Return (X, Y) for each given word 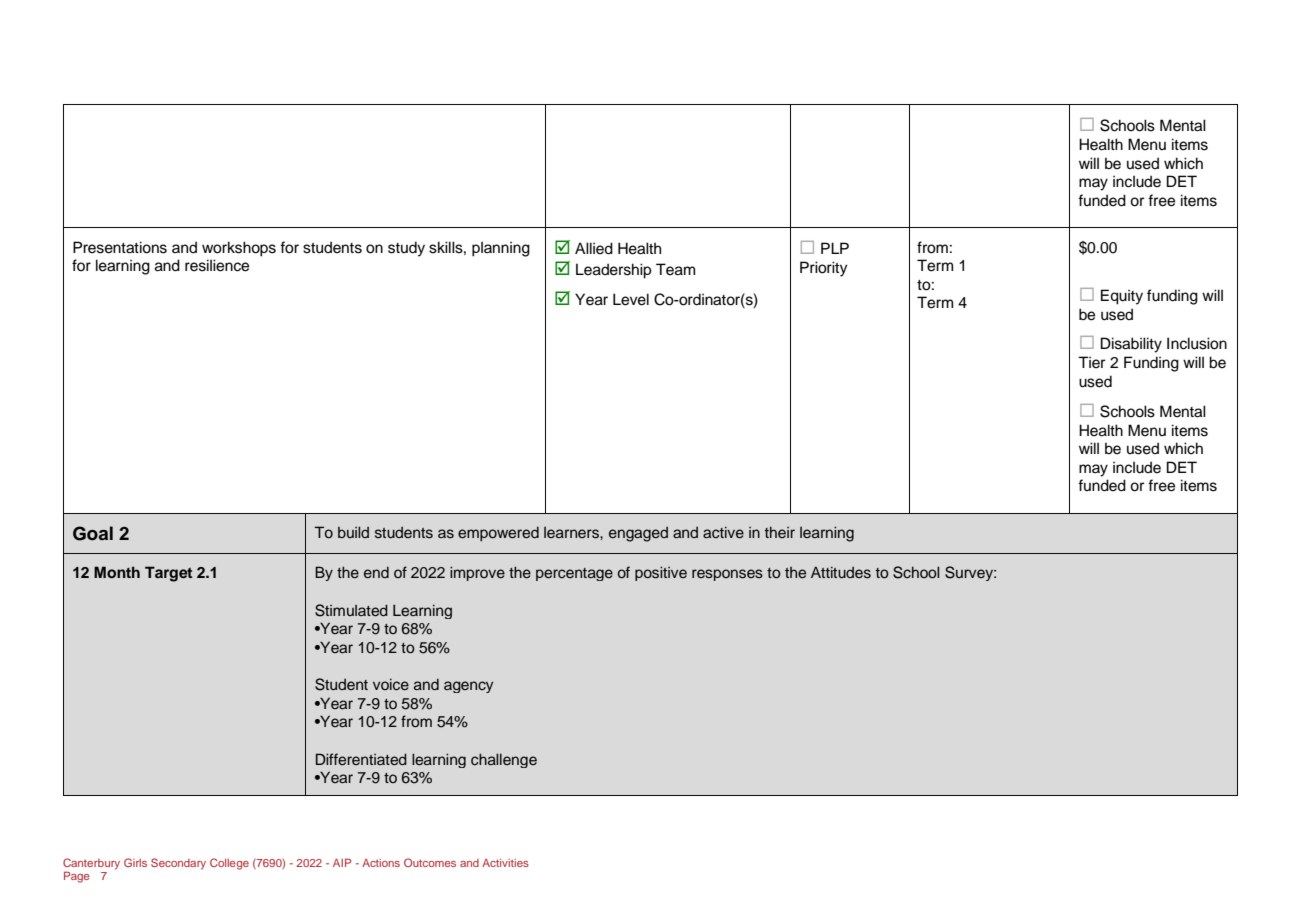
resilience (217, 265)
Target (168, 574)
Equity (1122, 297)
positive (661, 573)
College (229, 864)
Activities (505, 863)
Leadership (613, 271)
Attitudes (841, 572)
